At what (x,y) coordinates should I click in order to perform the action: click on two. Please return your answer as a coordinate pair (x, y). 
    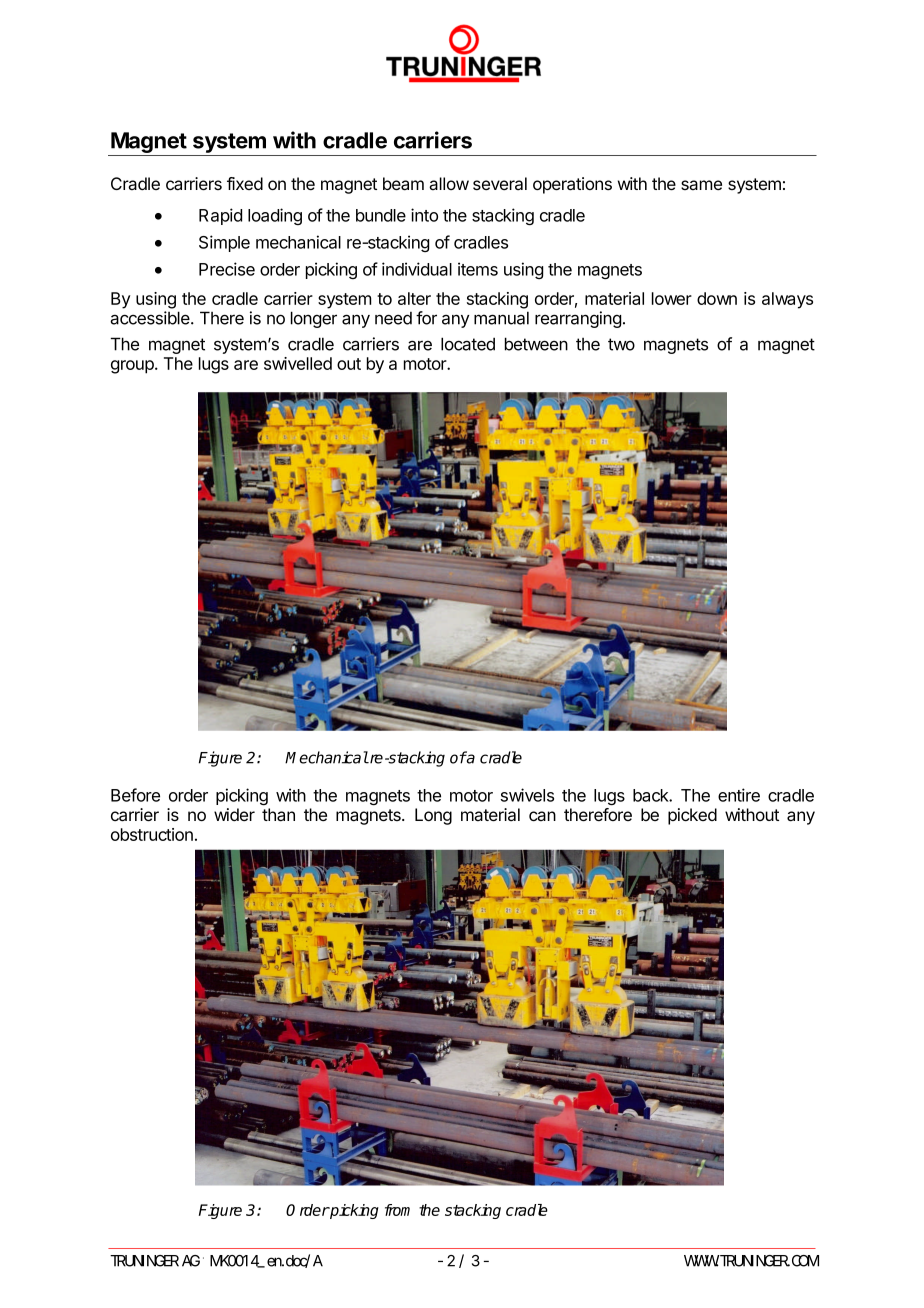
    Looking at the image, I should click on (621, 344).
